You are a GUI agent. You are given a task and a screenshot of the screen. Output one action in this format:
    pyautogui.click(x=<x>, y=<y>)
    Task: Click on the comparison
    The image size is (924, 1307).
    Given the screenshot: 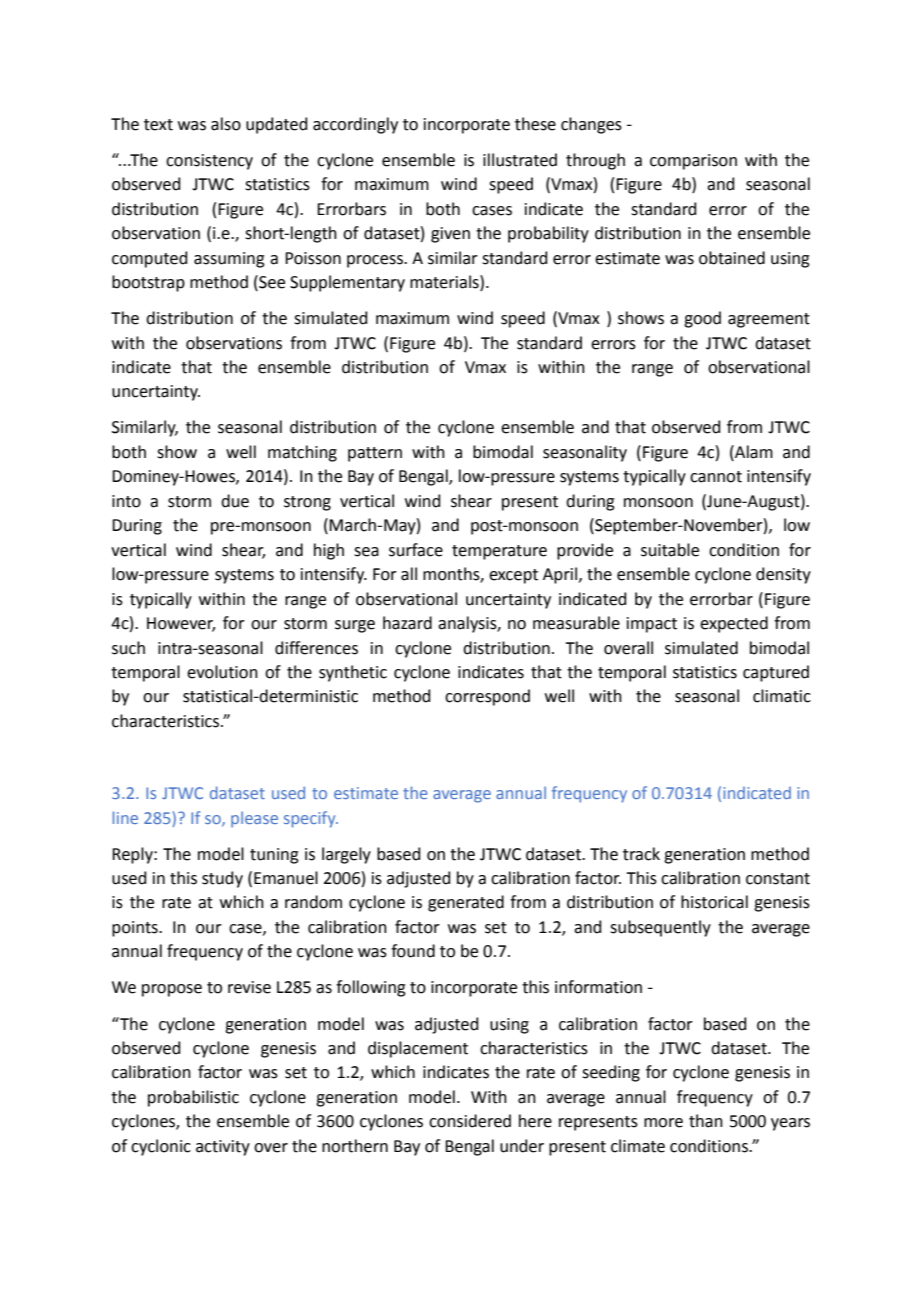 What is the action you would take?
    pyautogui.click(x=693, y=162)
